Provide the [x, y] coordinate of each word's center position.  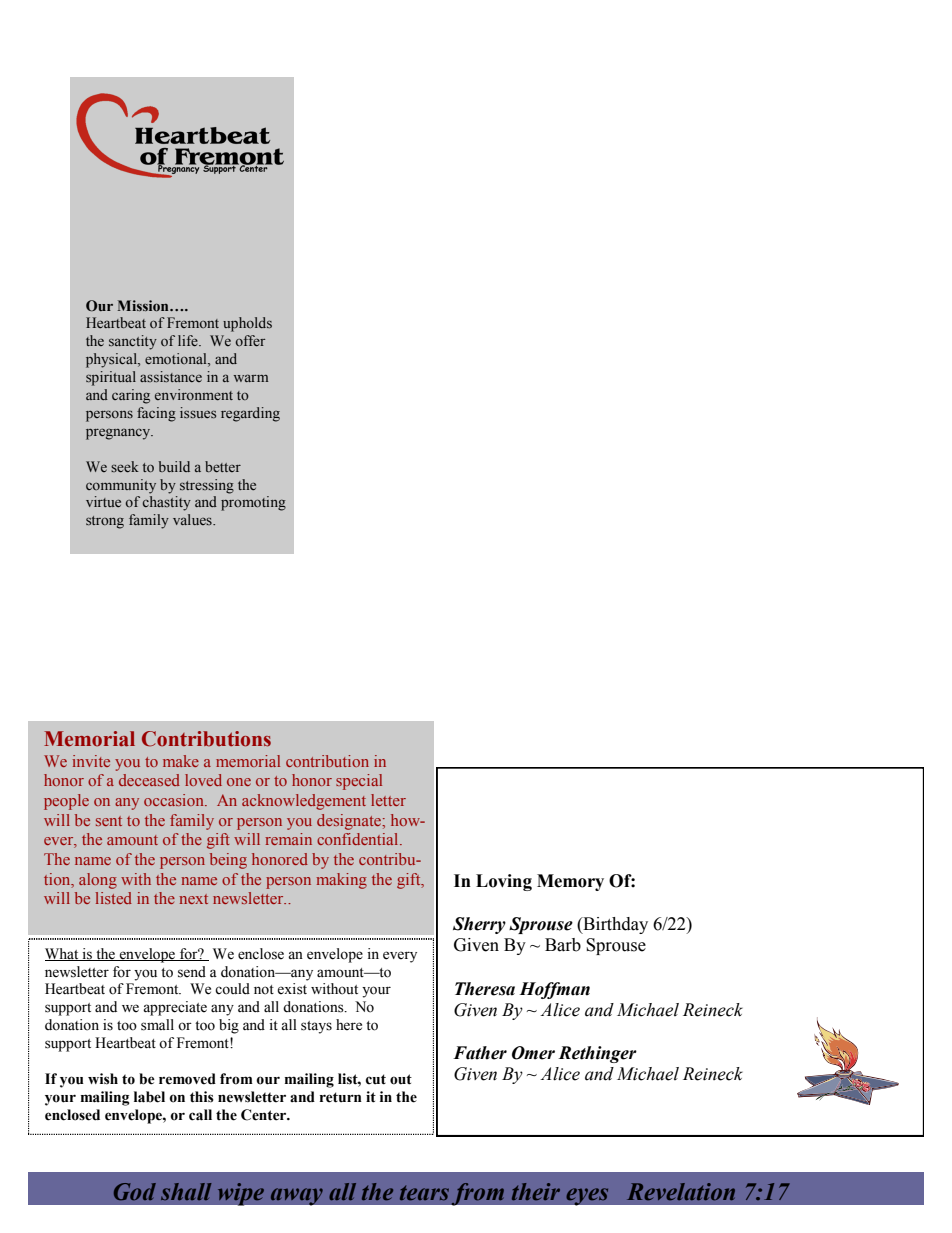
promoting [253, 503]
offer [250, 340]
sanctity [133, 342]
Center [265, 1115]
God [135, 1191]
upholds [247, 324]
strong [105, 522]
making [341, 881]
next [193, 899]
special [359, 782]
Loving [504, 882]
